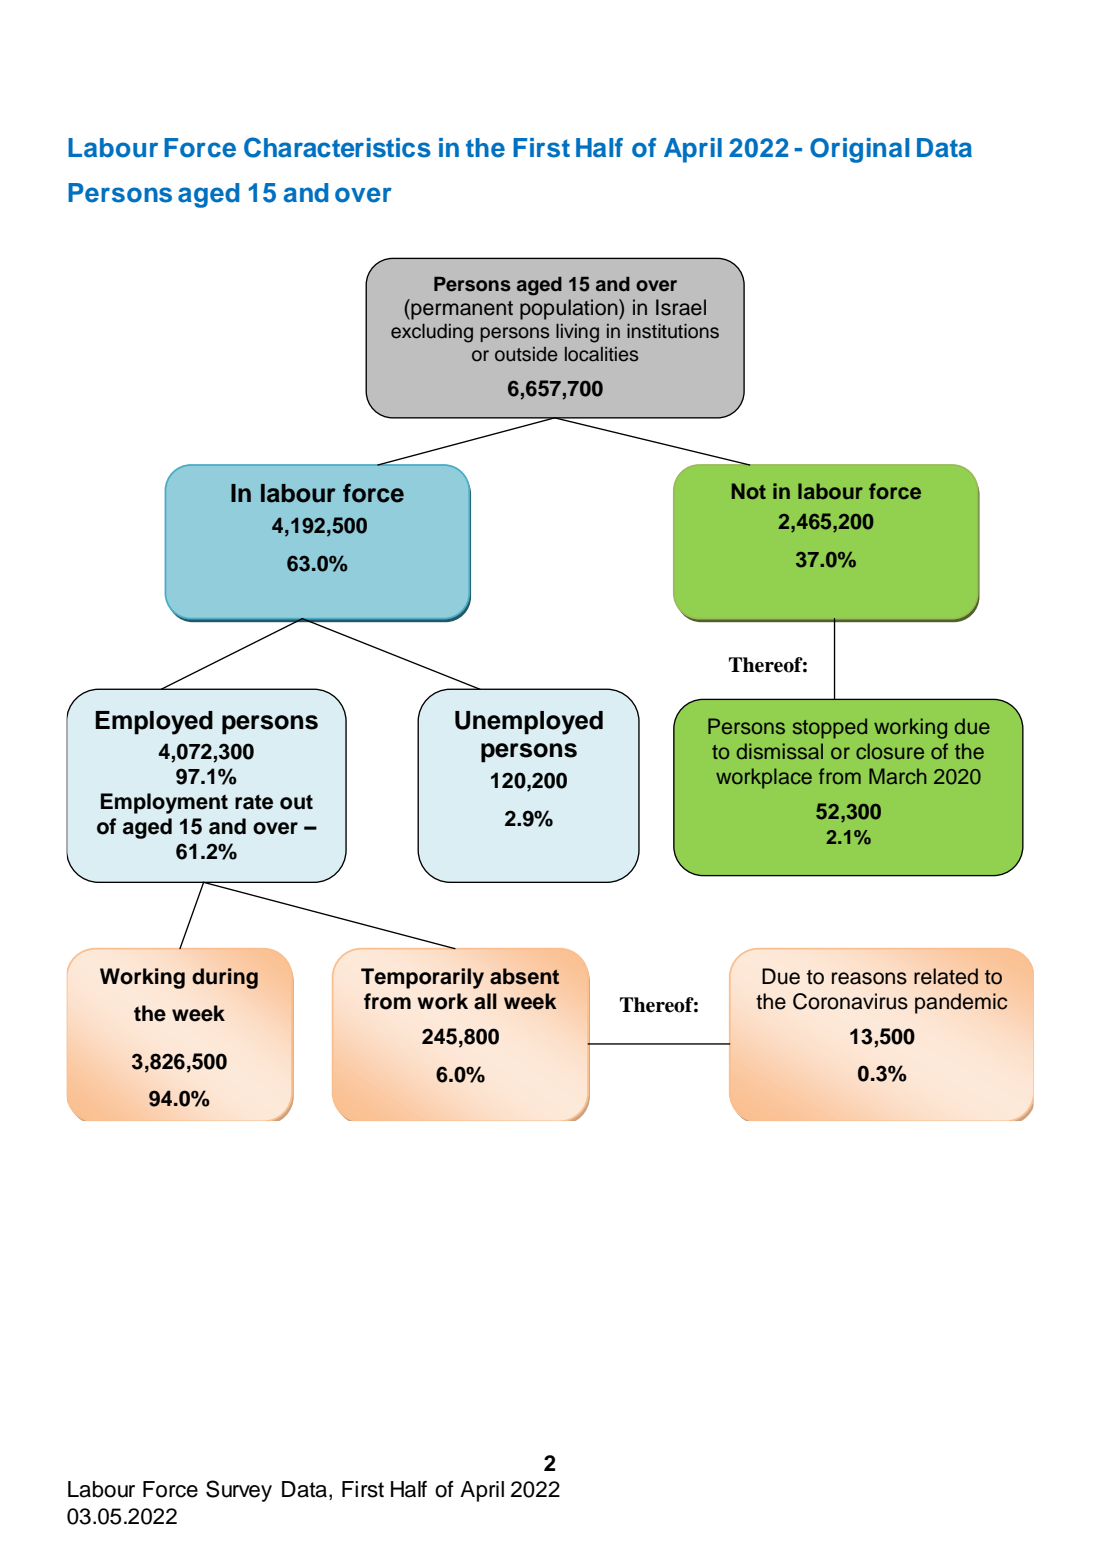  What do you see at coordinates (225, 978) in the image?
I see `during` at bounding box center [225, 978].
